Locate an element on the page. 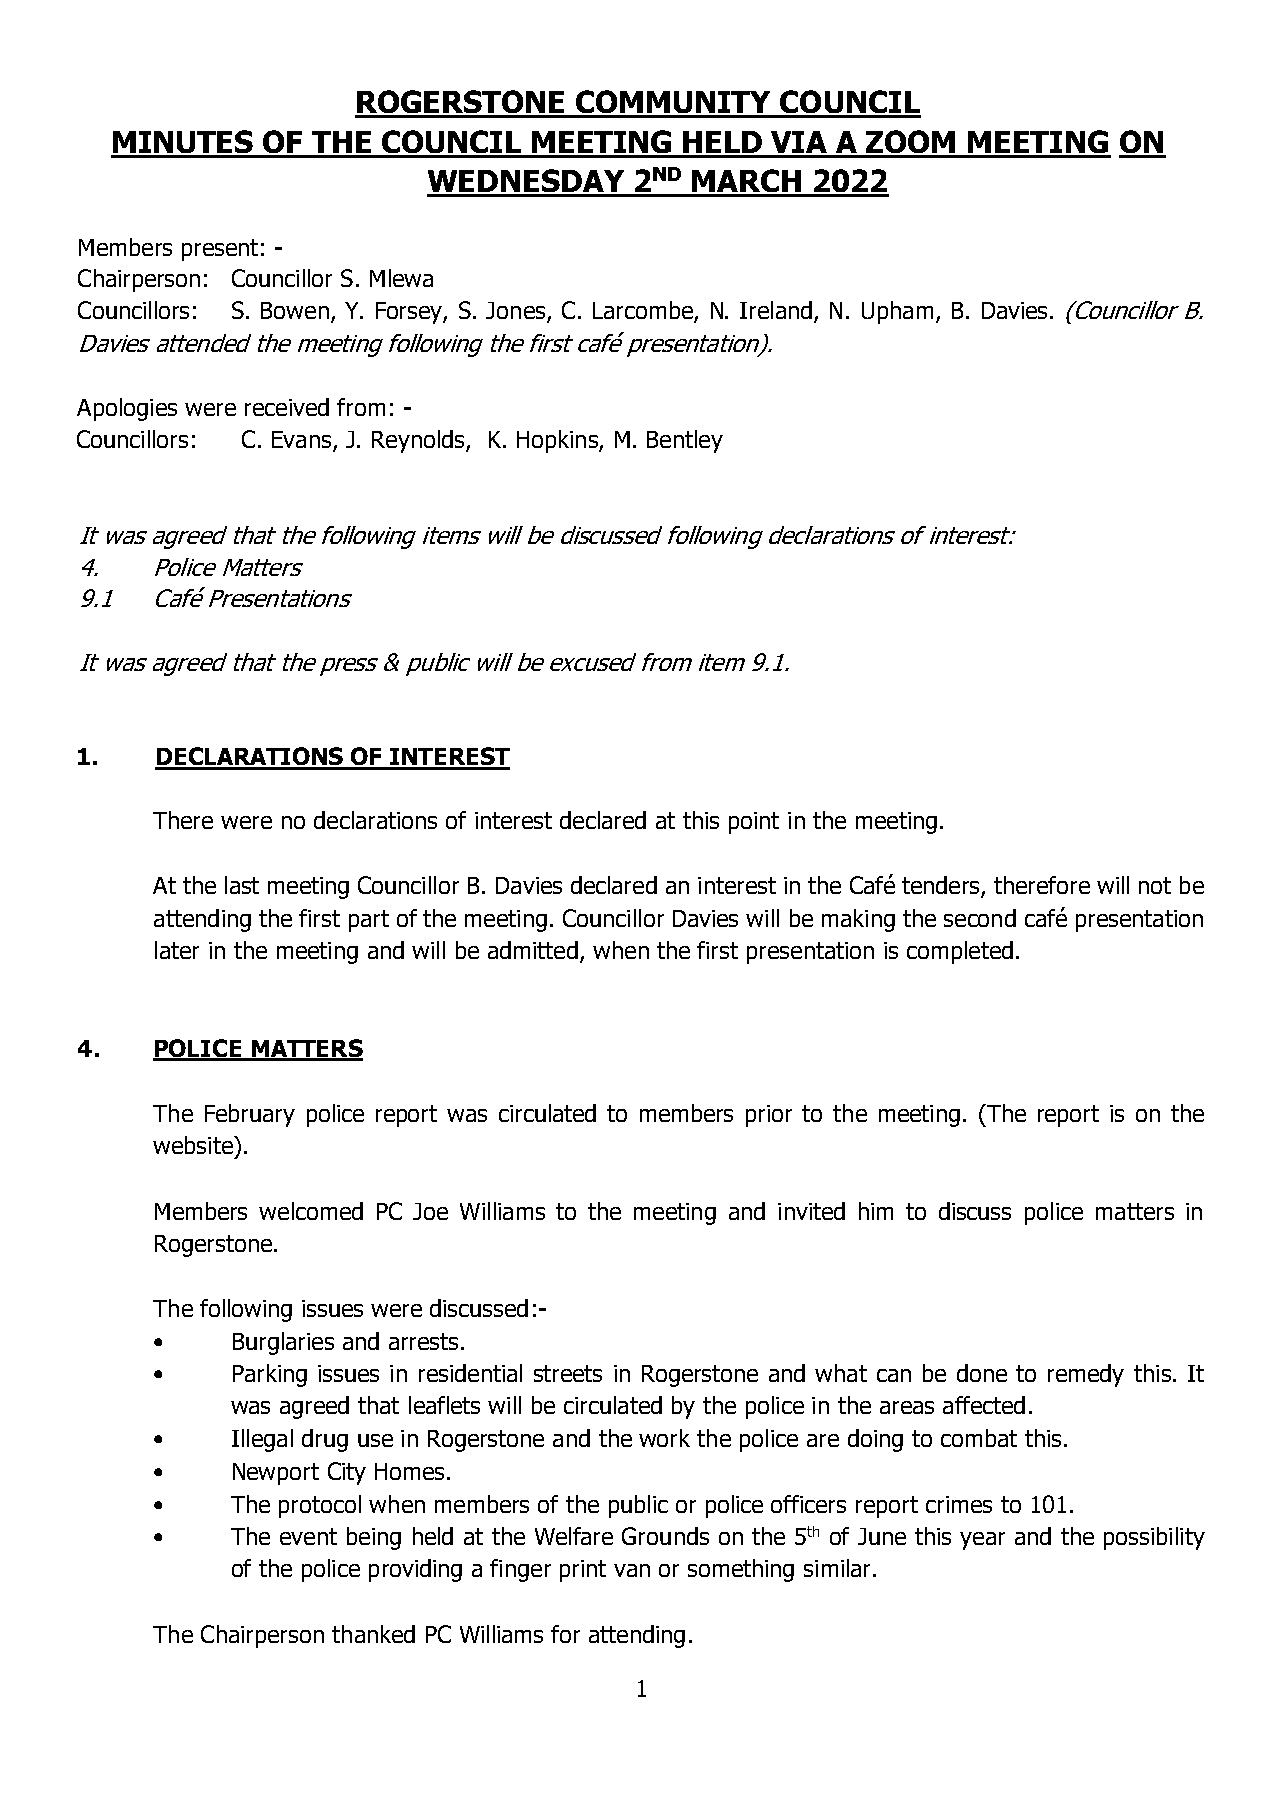 Image resolution: width=1281 pixels, height=1811 pixels. Jones is located at coordinates (517, 312).
